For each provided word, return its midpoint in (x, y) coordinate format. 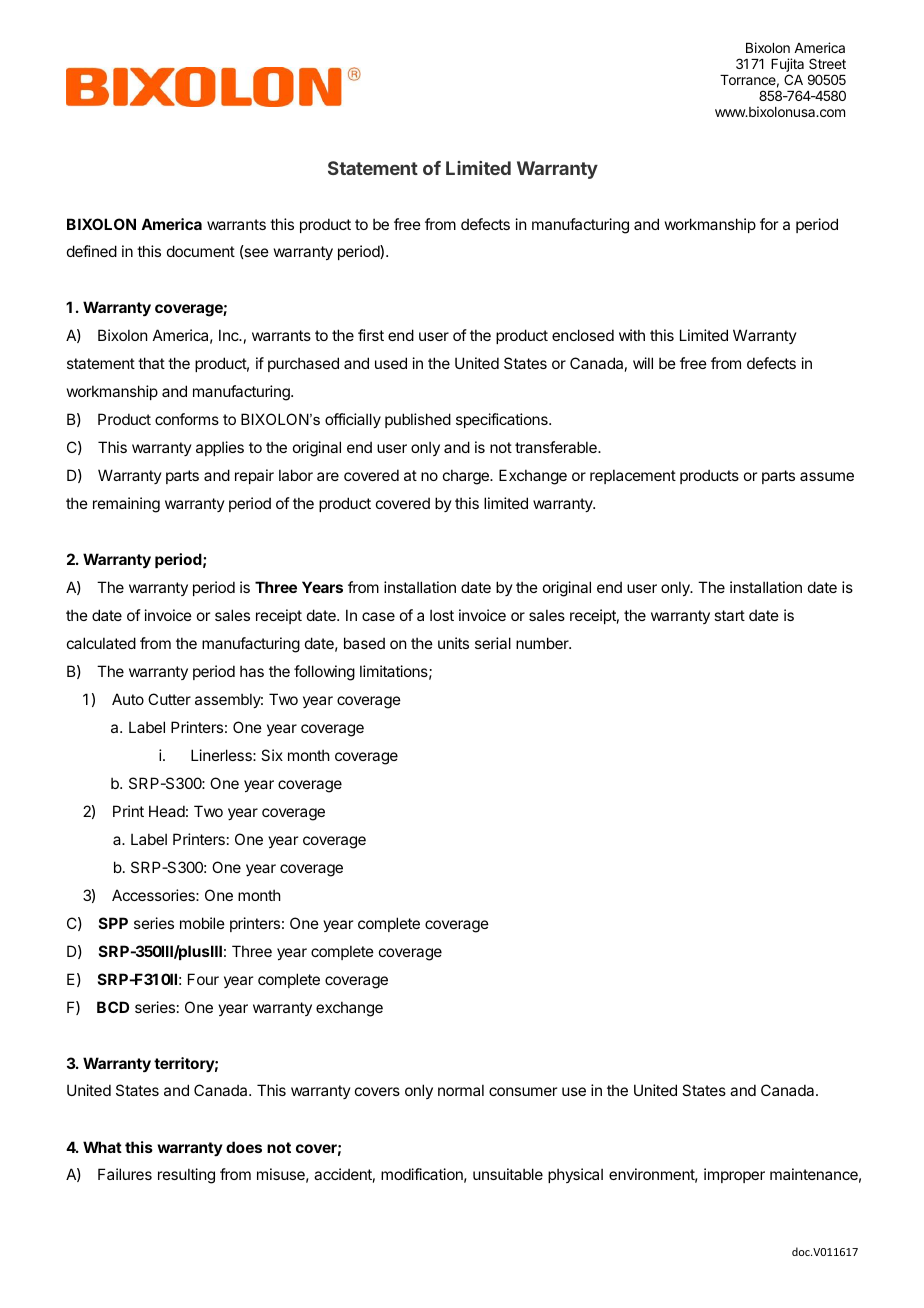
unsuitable (508, 1174)
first (371, 335)
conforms (187, 419)
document (201, 251)
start (729, 615)
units (453, 643)
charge (467, 477)
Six (272, 755)
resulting (186, 1176)
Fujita (787, 66)
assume (827, 476)
